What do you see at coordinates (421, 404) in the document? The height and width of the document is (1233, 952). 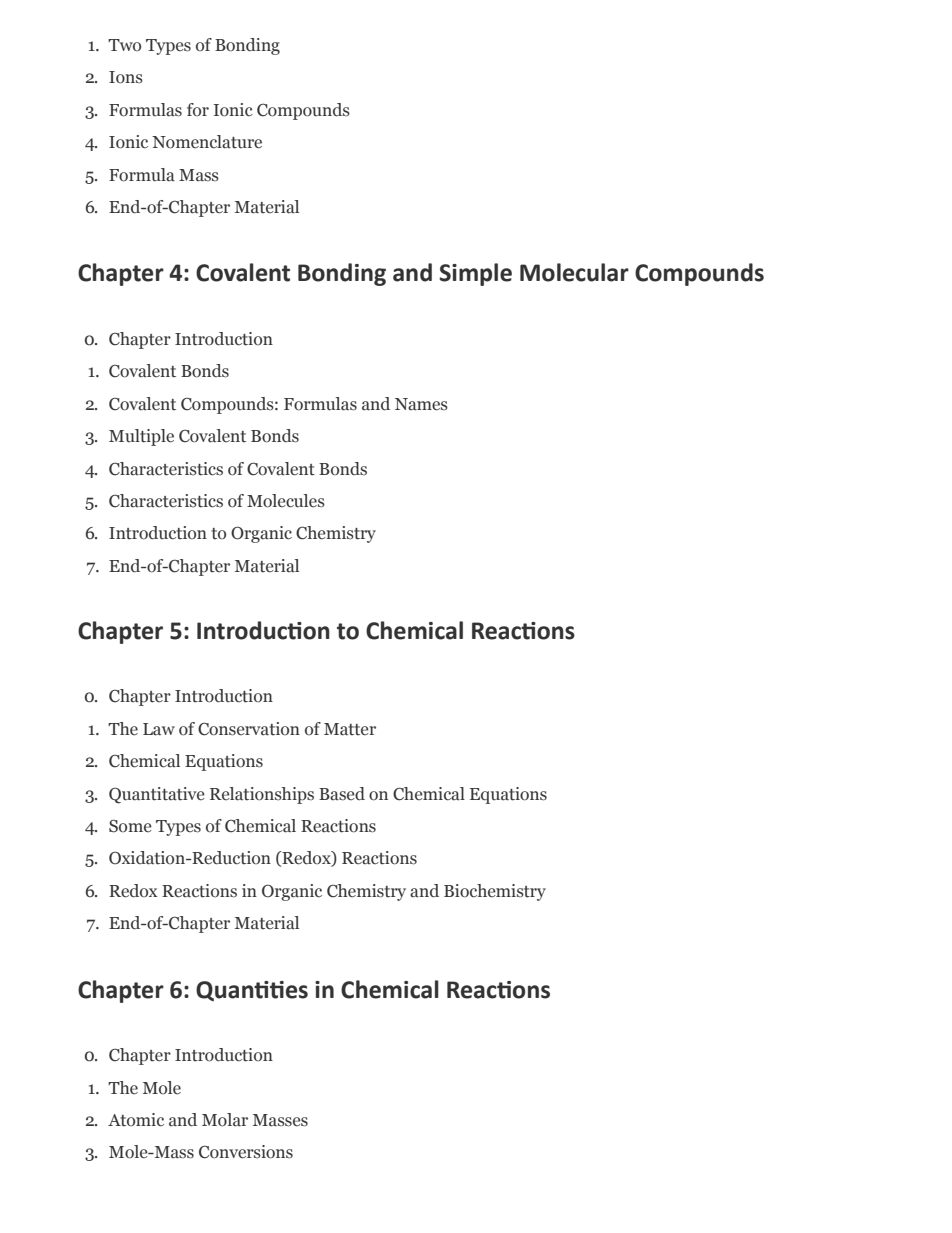 I see `Names` at bounding box center [421, 404].
